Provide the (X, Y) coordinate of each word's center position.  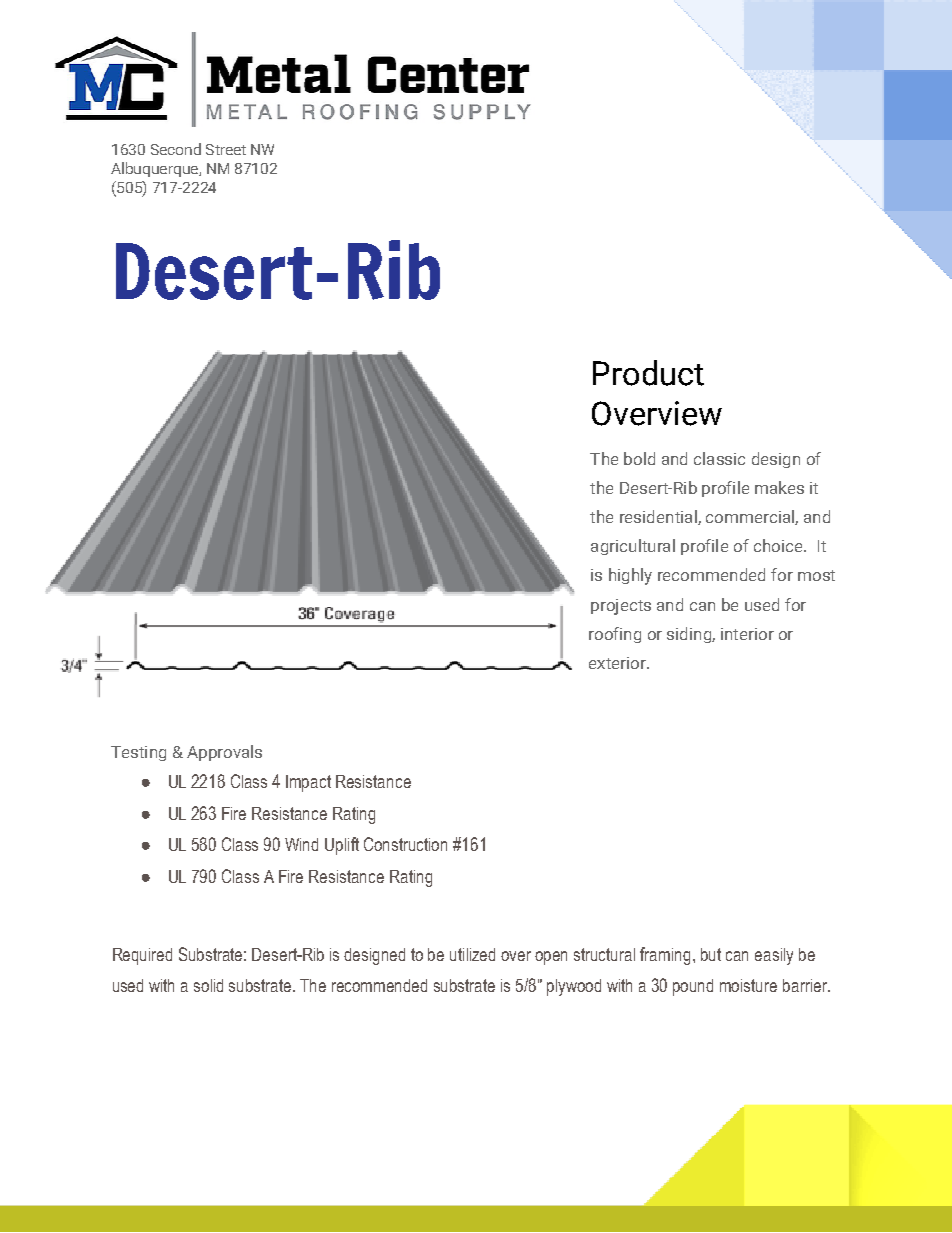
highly (630, 576)
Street (226, 149)
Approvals (224, 753)
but (711, 954)
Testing (138, 753)
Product (648, 373)
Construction (405, 844)
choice (779, 545)
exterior (618, 663)
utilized (472, 954)
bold (639, 458)
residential (659, 517)
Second (176, 149)
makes (779, 487)
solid (208, 985)
